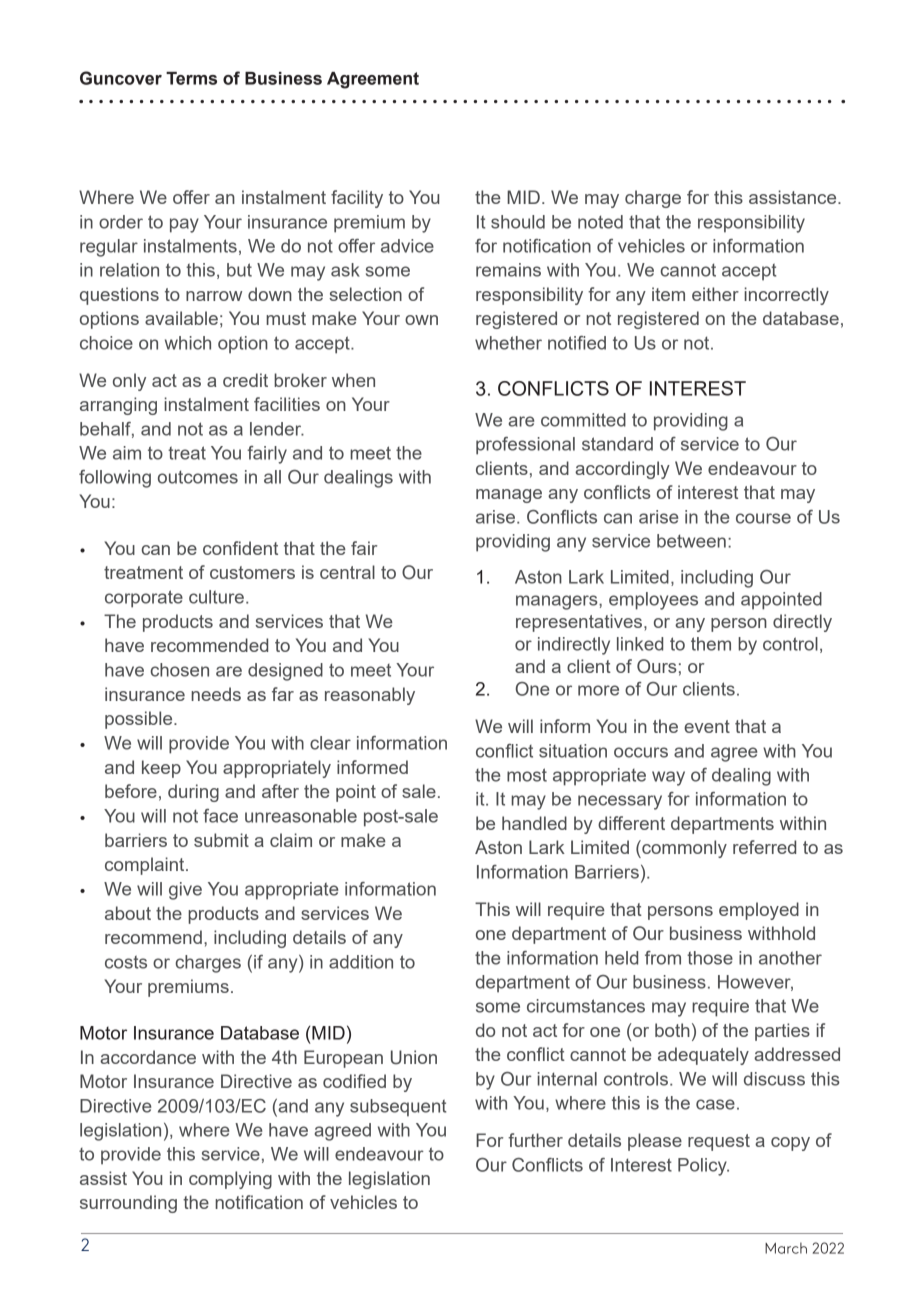  I want to click on complying, so click(230, 1180).
